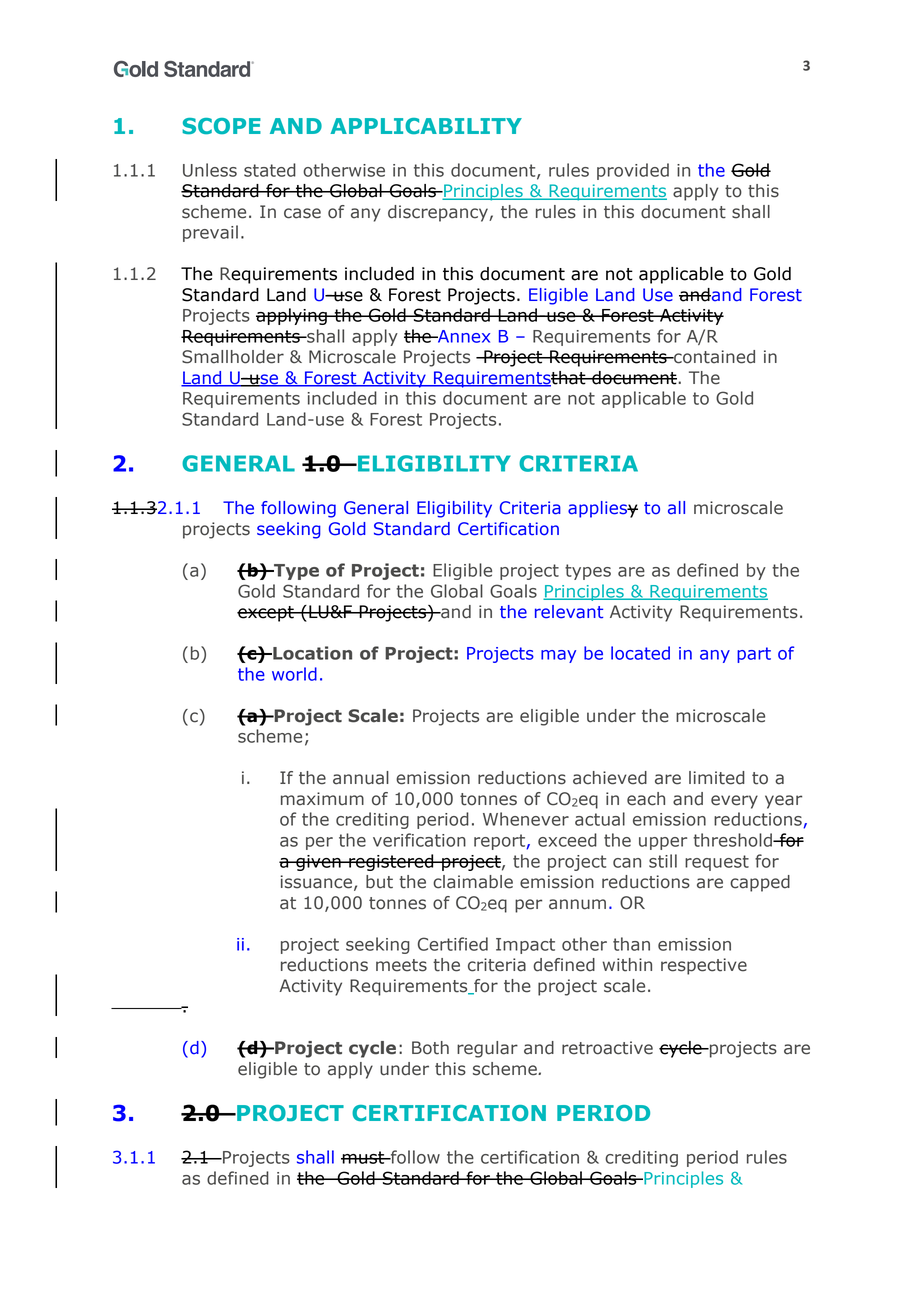 This screenshot has width=924, height=1308. What do you see at coordinates (713, 357) in the screenshot?
I see `contained` at bounding box center [713, 357].
